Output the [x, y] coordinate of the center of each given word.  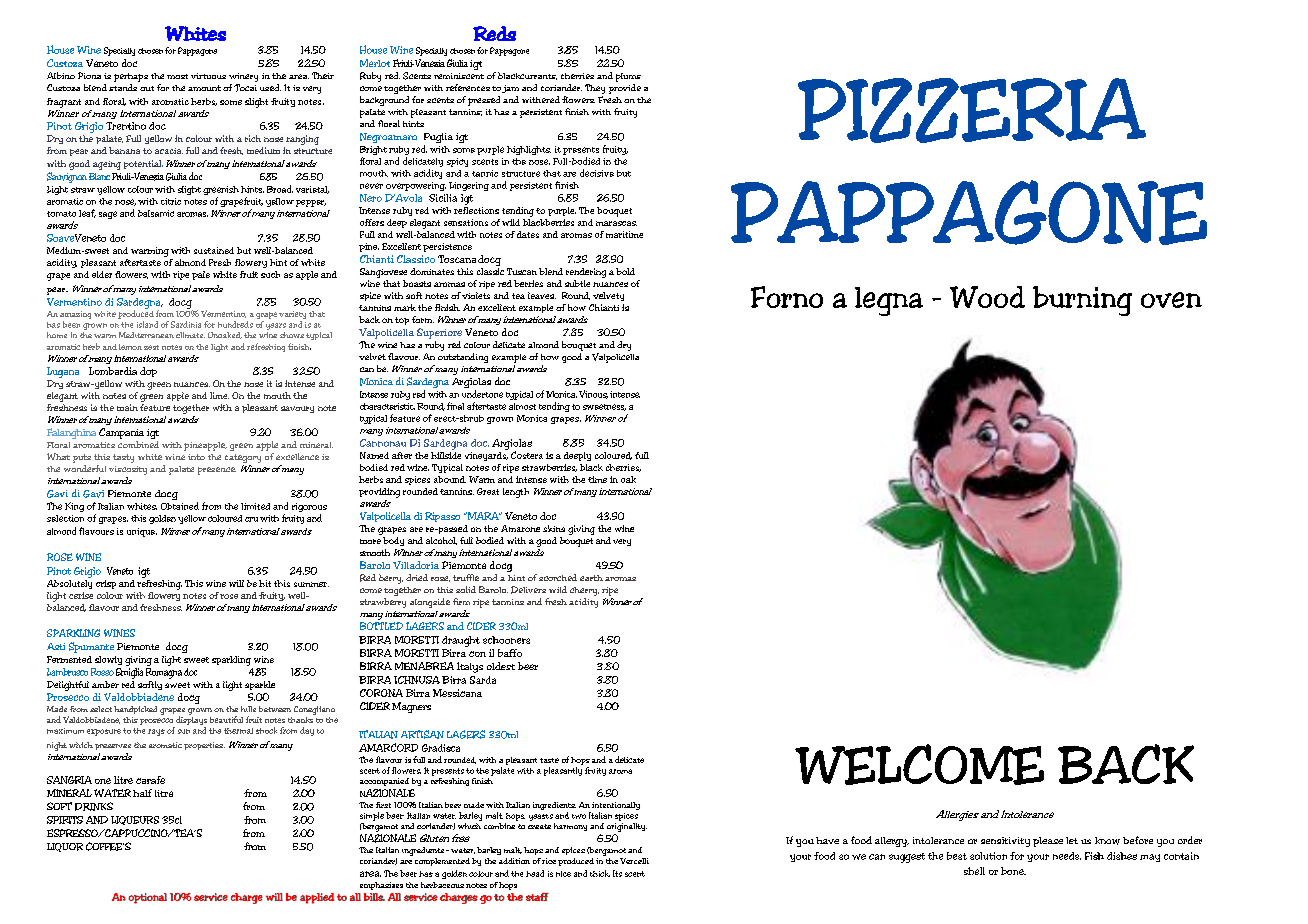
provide [625, 89]
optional [147, 898]
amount [204, 88]
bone [1013, 871]
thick [600, 873]
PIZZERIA [972, 110]
